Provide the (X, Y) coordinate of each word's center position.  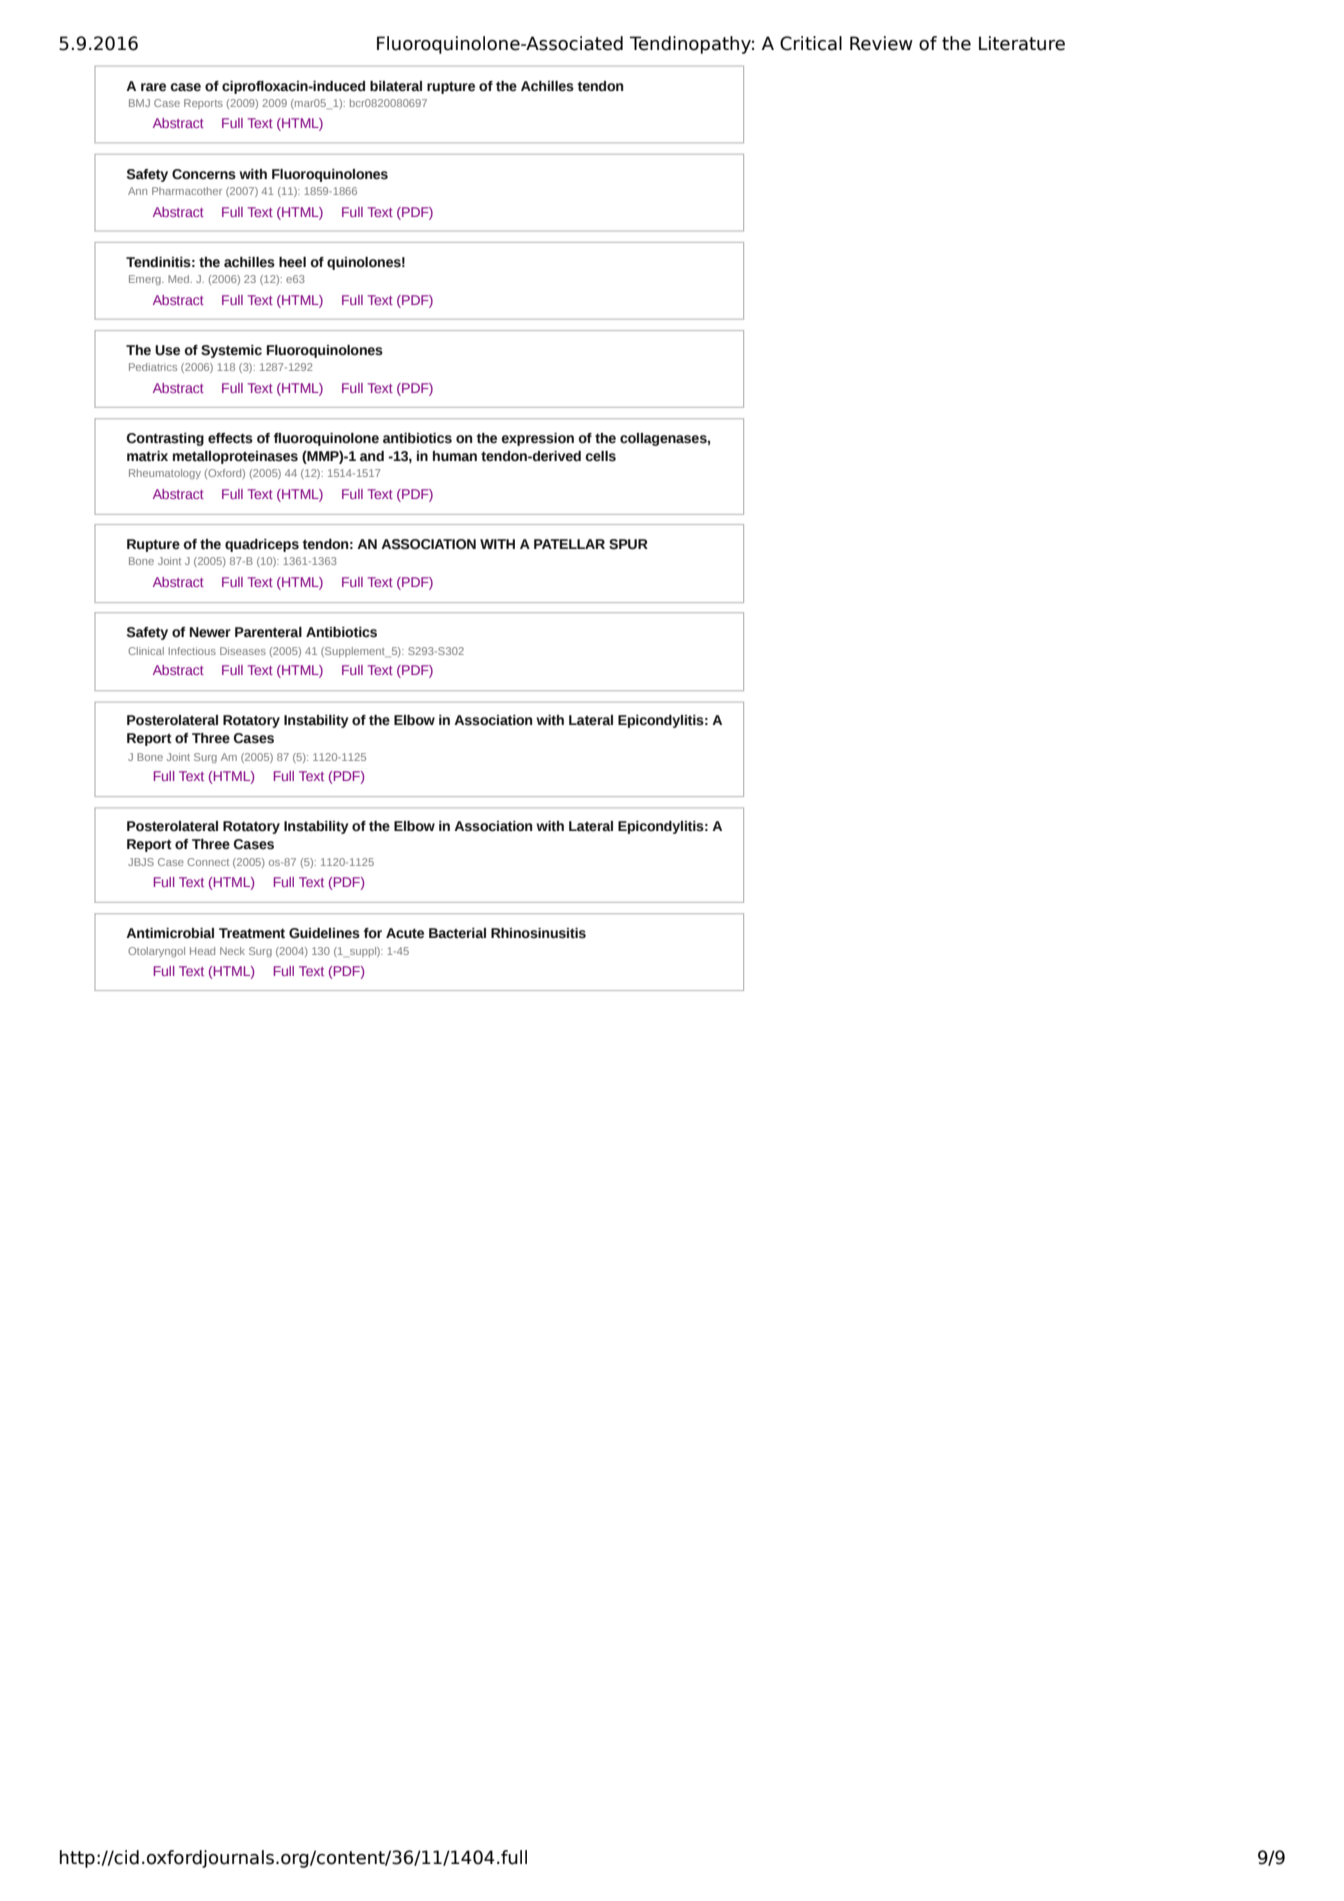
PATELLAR (569, 544)
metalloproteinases (235, 457)
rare (153, 87)
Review (881, 43)
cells (600, 456)
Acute (405, 933)
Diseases (243, 651)
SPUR (628, 544)
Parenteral (268, 632)
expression (537, 439)
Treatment (252, 933)
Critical (811, 43)
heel (292, 262)
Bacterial (457, 933)
